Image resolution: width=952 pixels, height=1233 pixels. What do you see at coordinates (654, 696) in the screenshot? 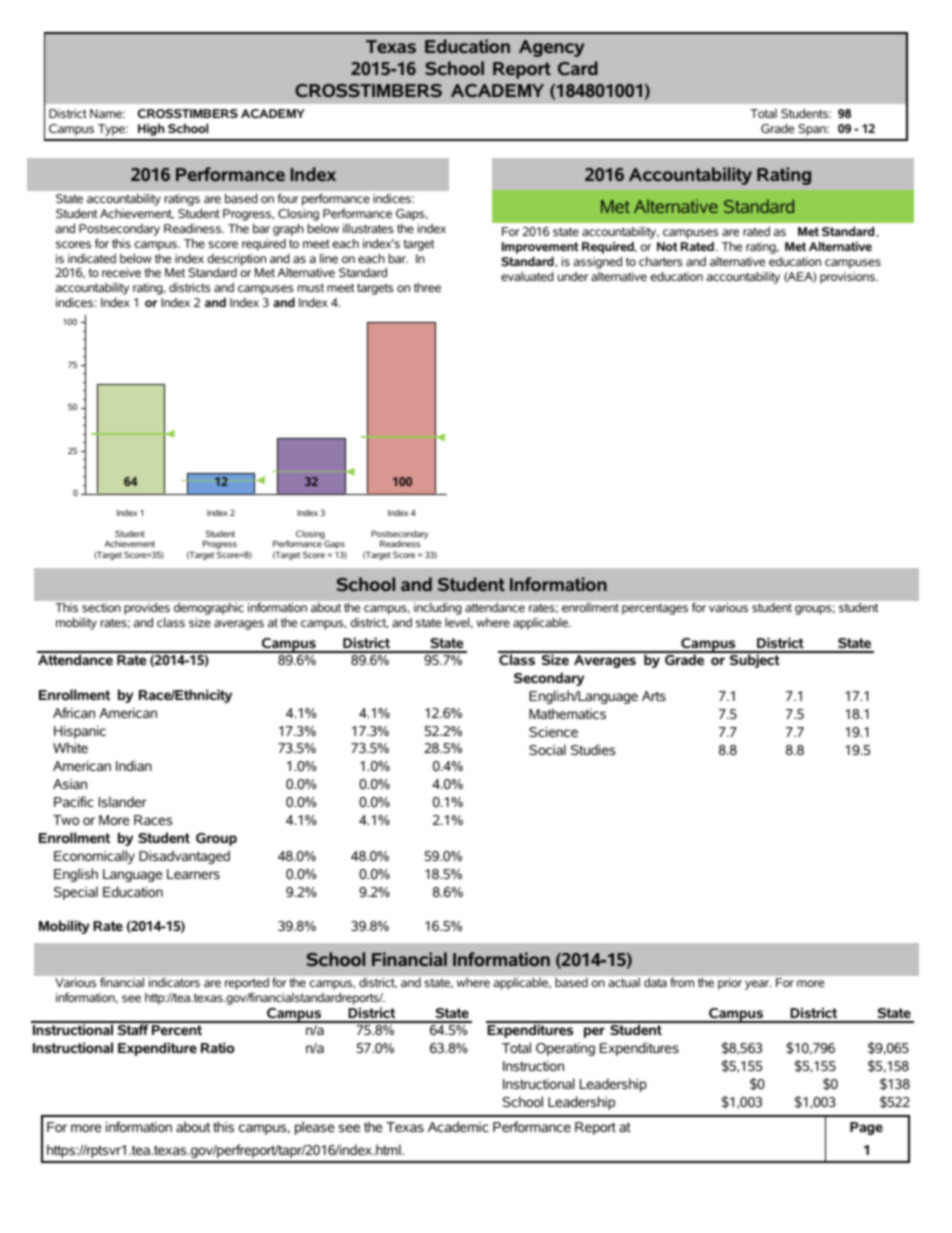
I see `Arts` at bounding box center [654, 696].
